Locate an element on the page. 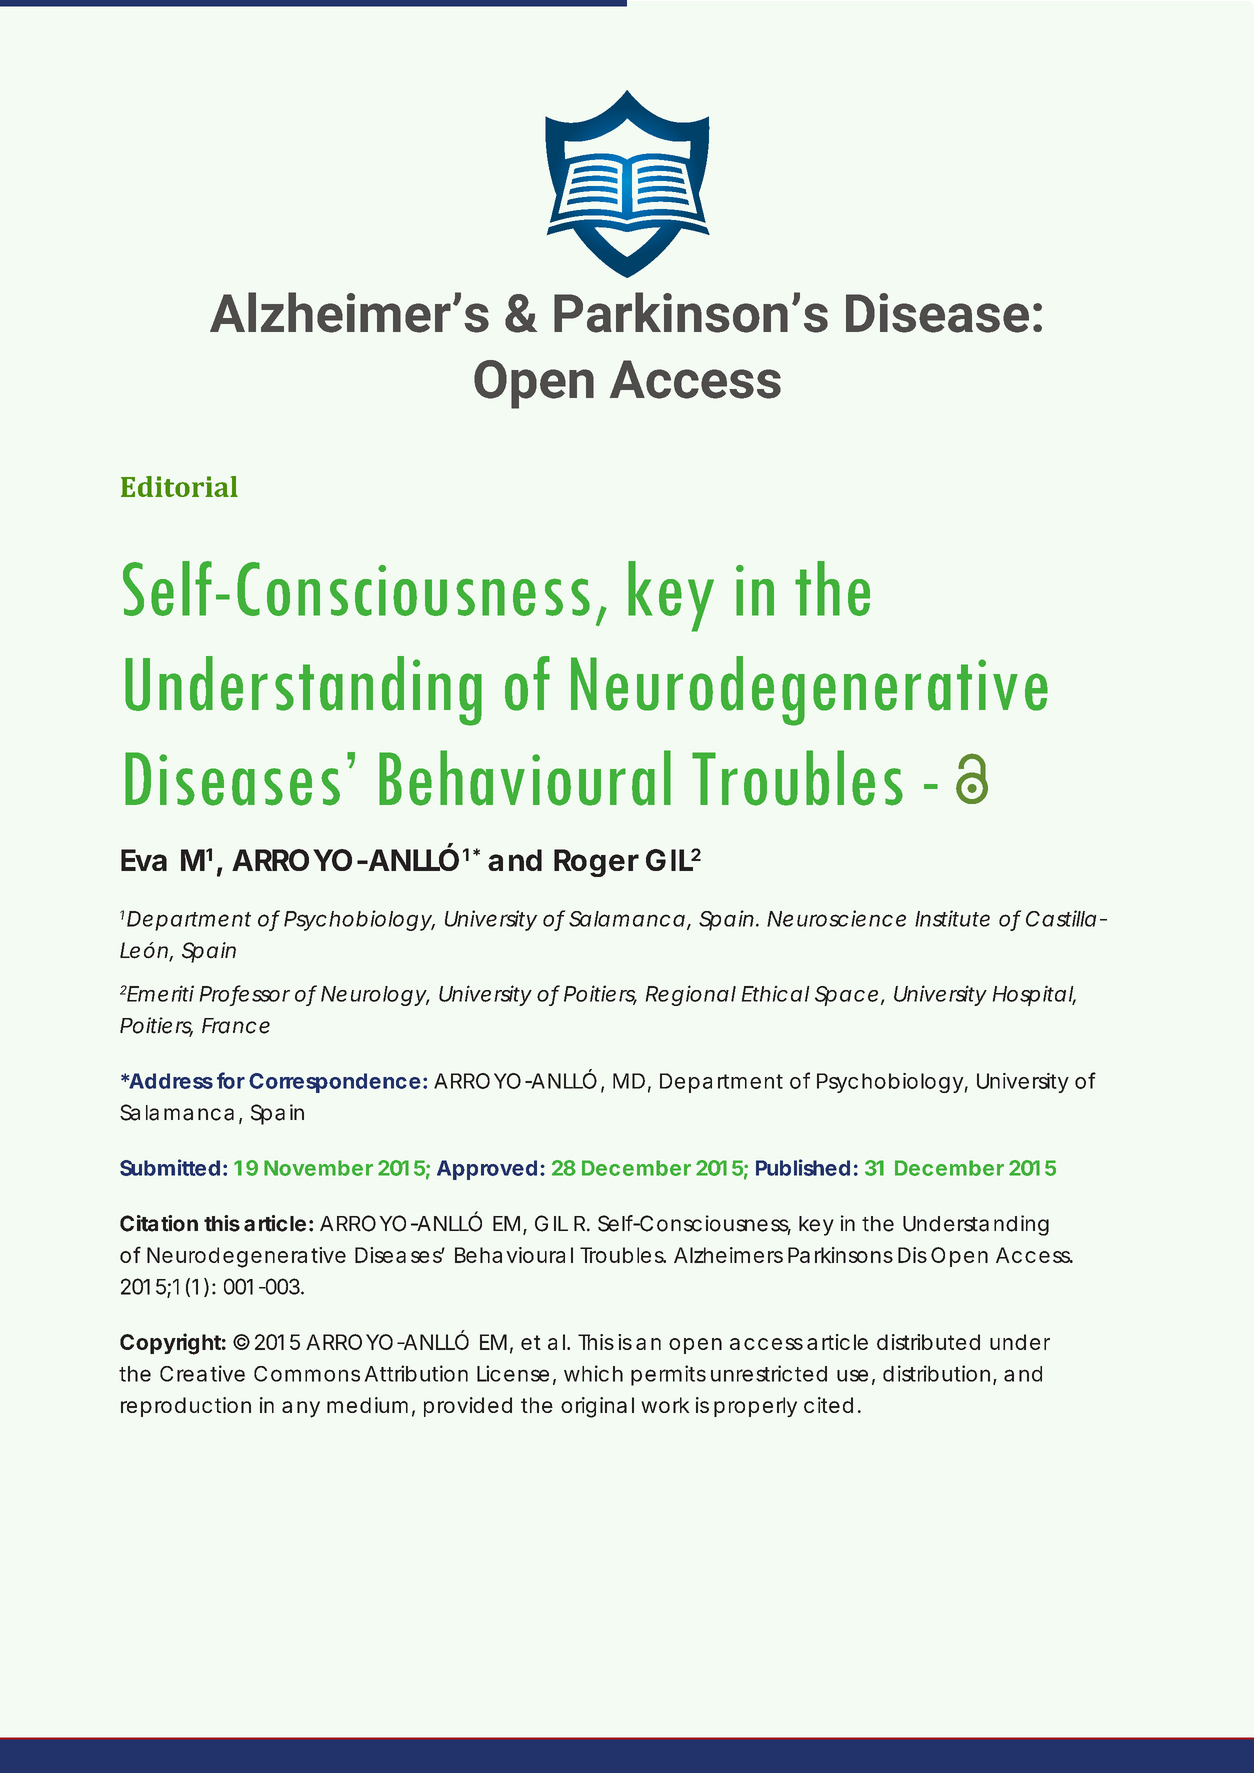  Editorial is located at coordinates (179, 486).
